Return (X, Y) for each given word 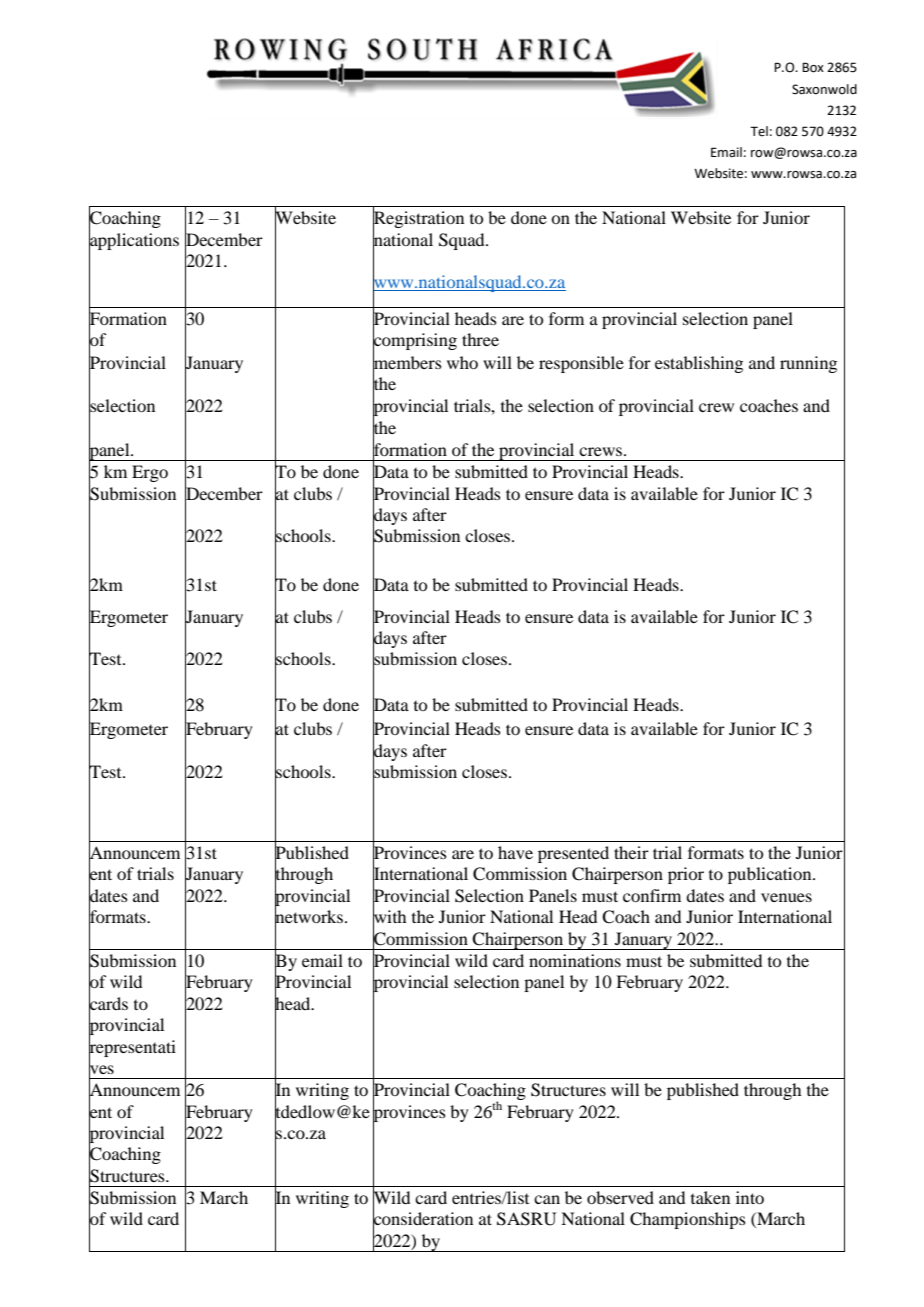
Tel (759, 131)
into (750, 1197)
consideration (423, 1219)
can (547, 1199)
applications (134, 241)
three (480, 339)
